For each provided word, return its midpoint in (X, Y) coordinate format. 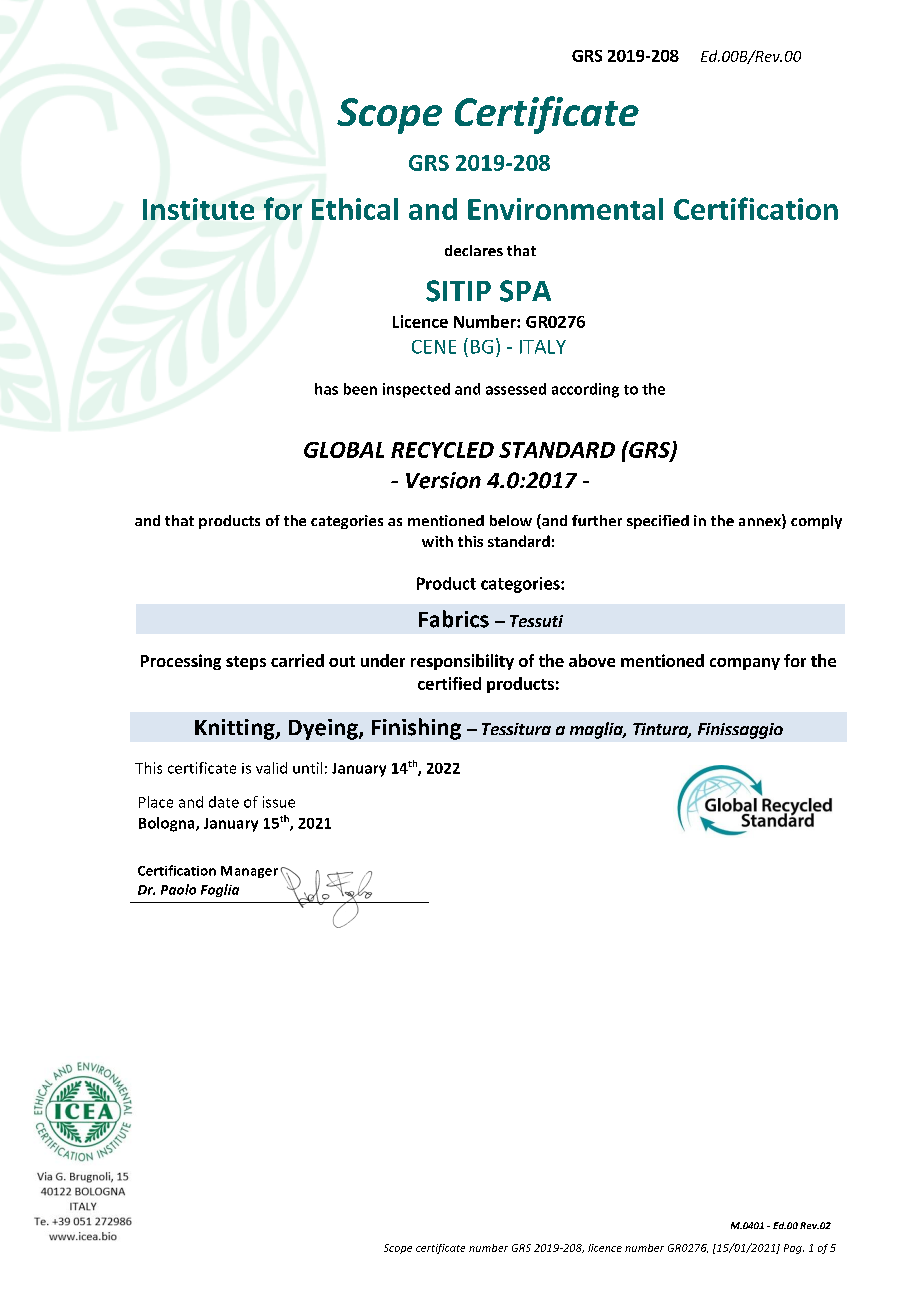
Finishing (416, 729)
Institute (198, 209)
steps (246, 663)
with (437, 541)
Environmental (565, 209)
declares (474, 250)
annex (761, 522)
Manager (249, 872)
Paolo (178, 889)
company (745, 664)
